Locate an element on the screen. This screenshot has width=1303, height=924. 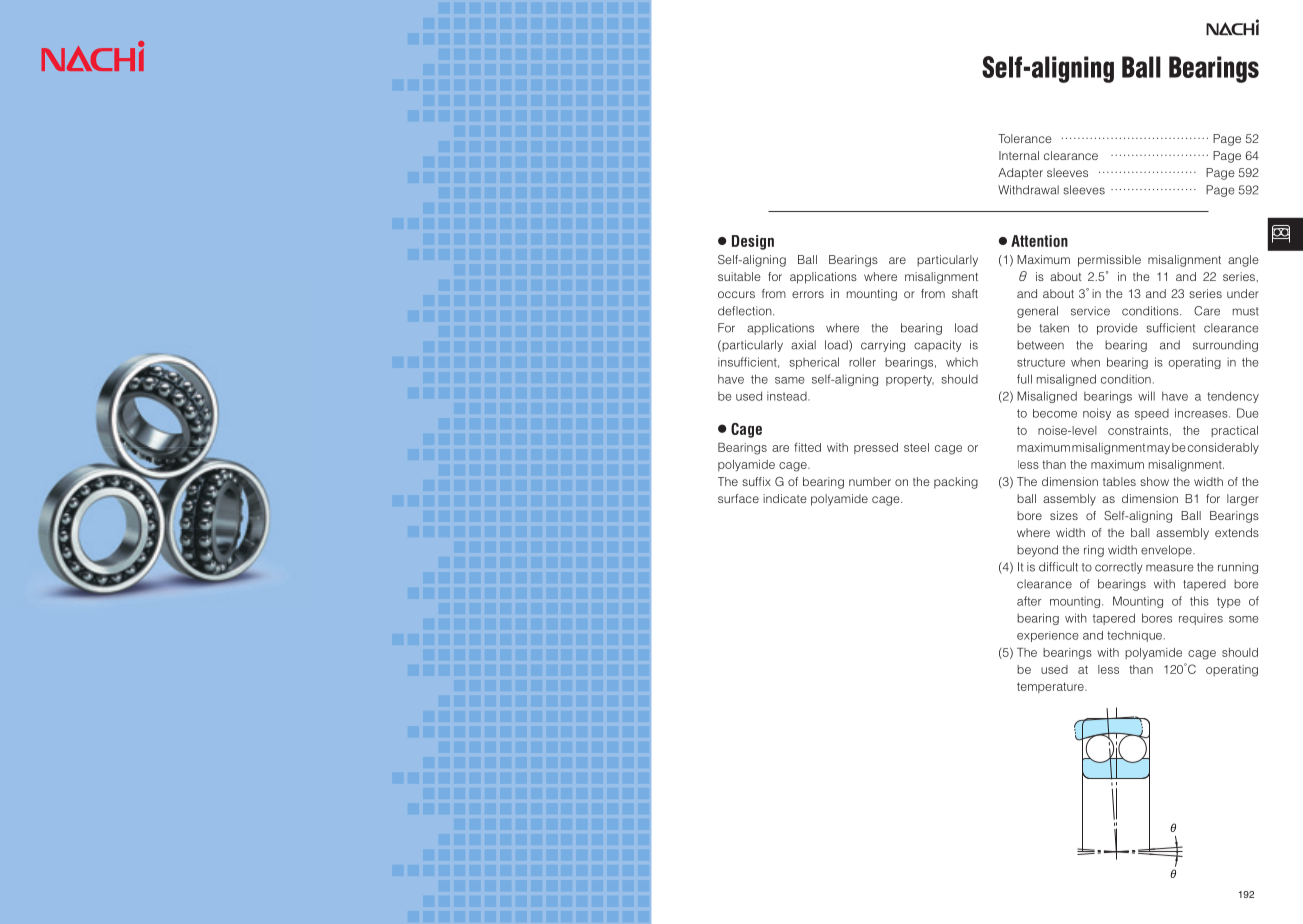
increases is located at coordinates (1202, 413).
